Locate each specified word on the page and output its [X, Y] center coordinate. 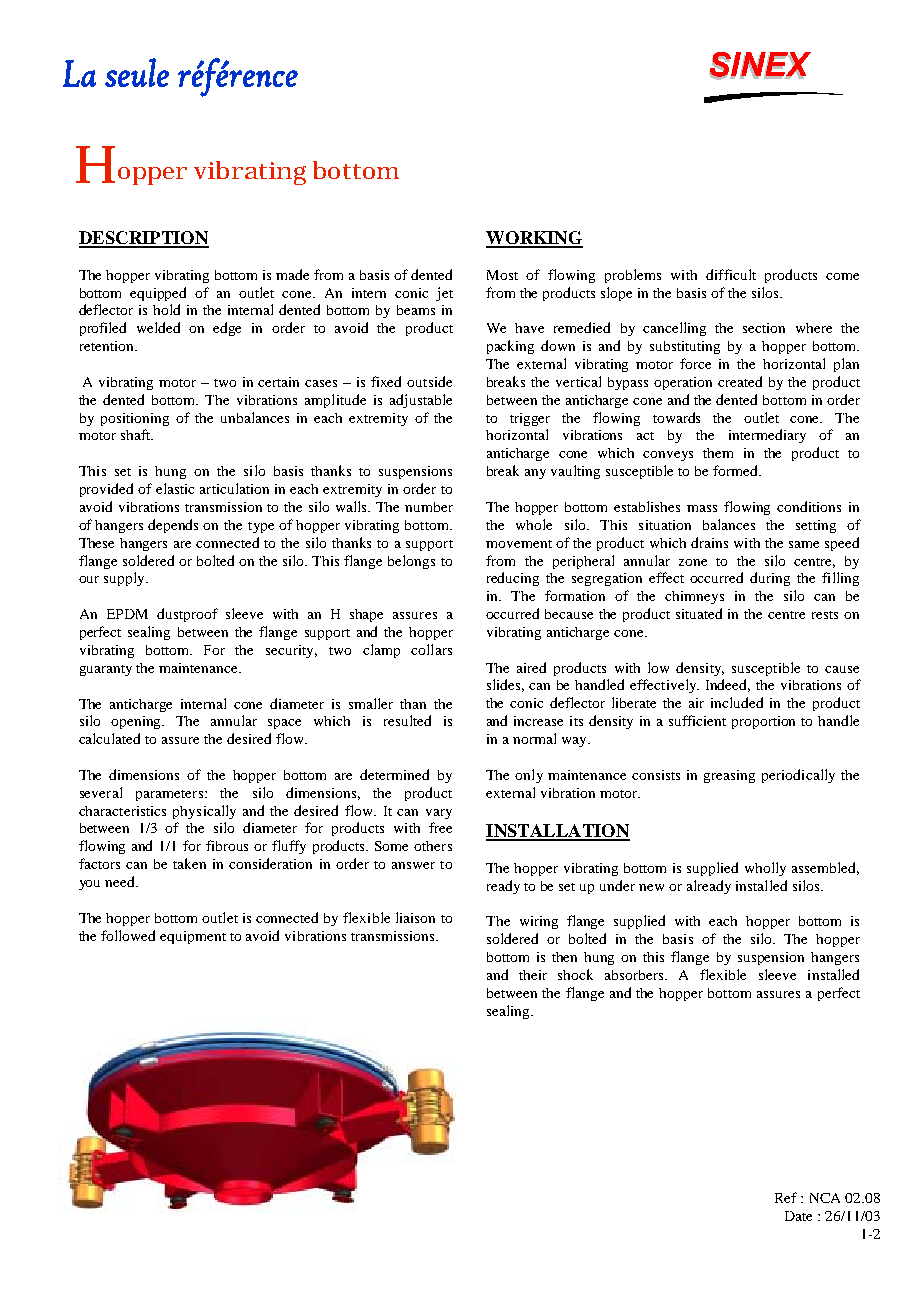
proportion [763, 722]
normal [534, 738]
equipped [158, 294]
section [764, 328]
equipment [193, 937]
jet [444, 294]
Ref [786, 1197]
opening [137, 722]
